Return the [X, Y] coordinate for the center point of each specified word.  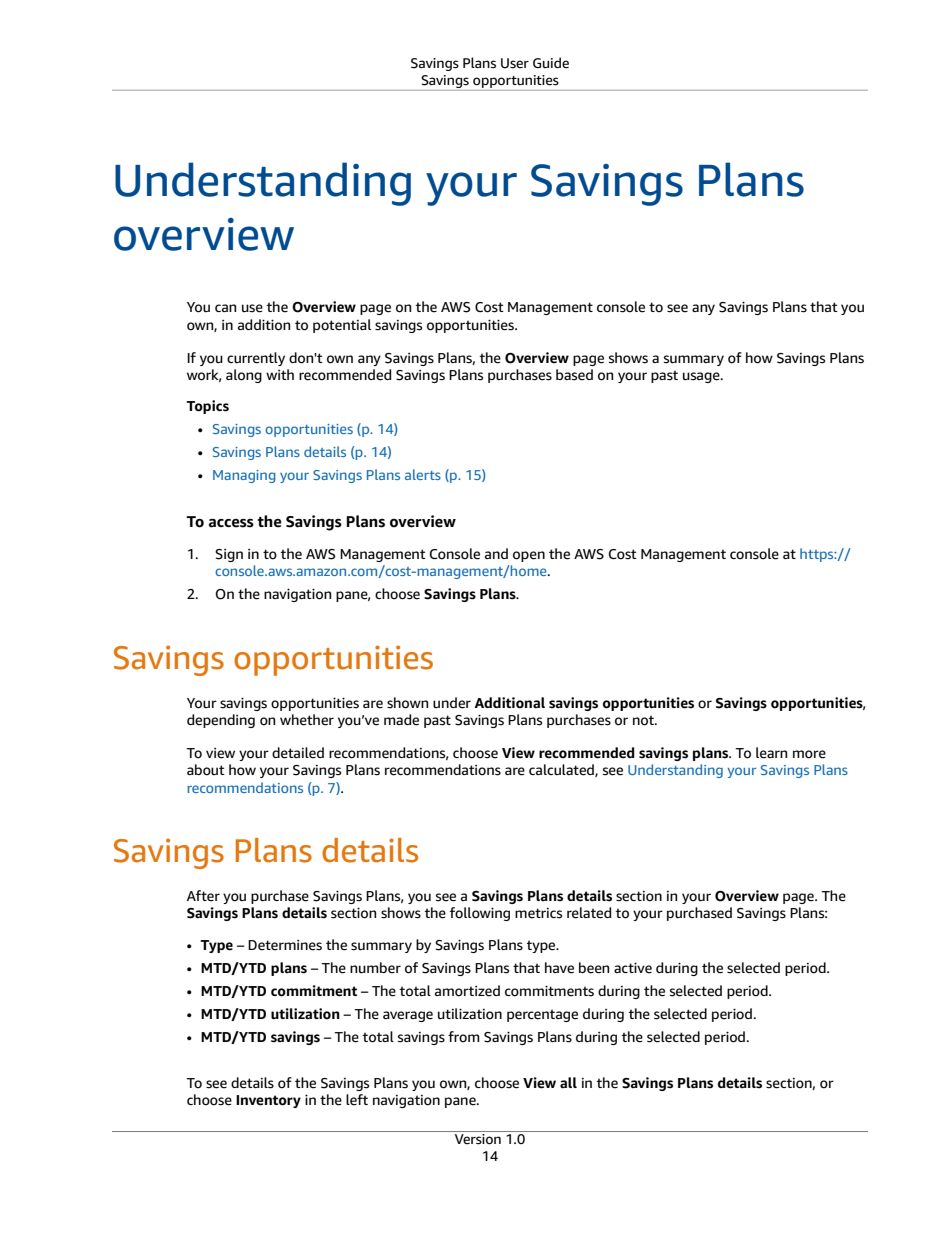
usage [702, 377]
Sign [229, 555]
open [529, 556]
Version [477, 1138]
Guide [551, 63]
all [568, 1083]
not [644, 720]
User [515, 63]
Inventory [268, 1101]
